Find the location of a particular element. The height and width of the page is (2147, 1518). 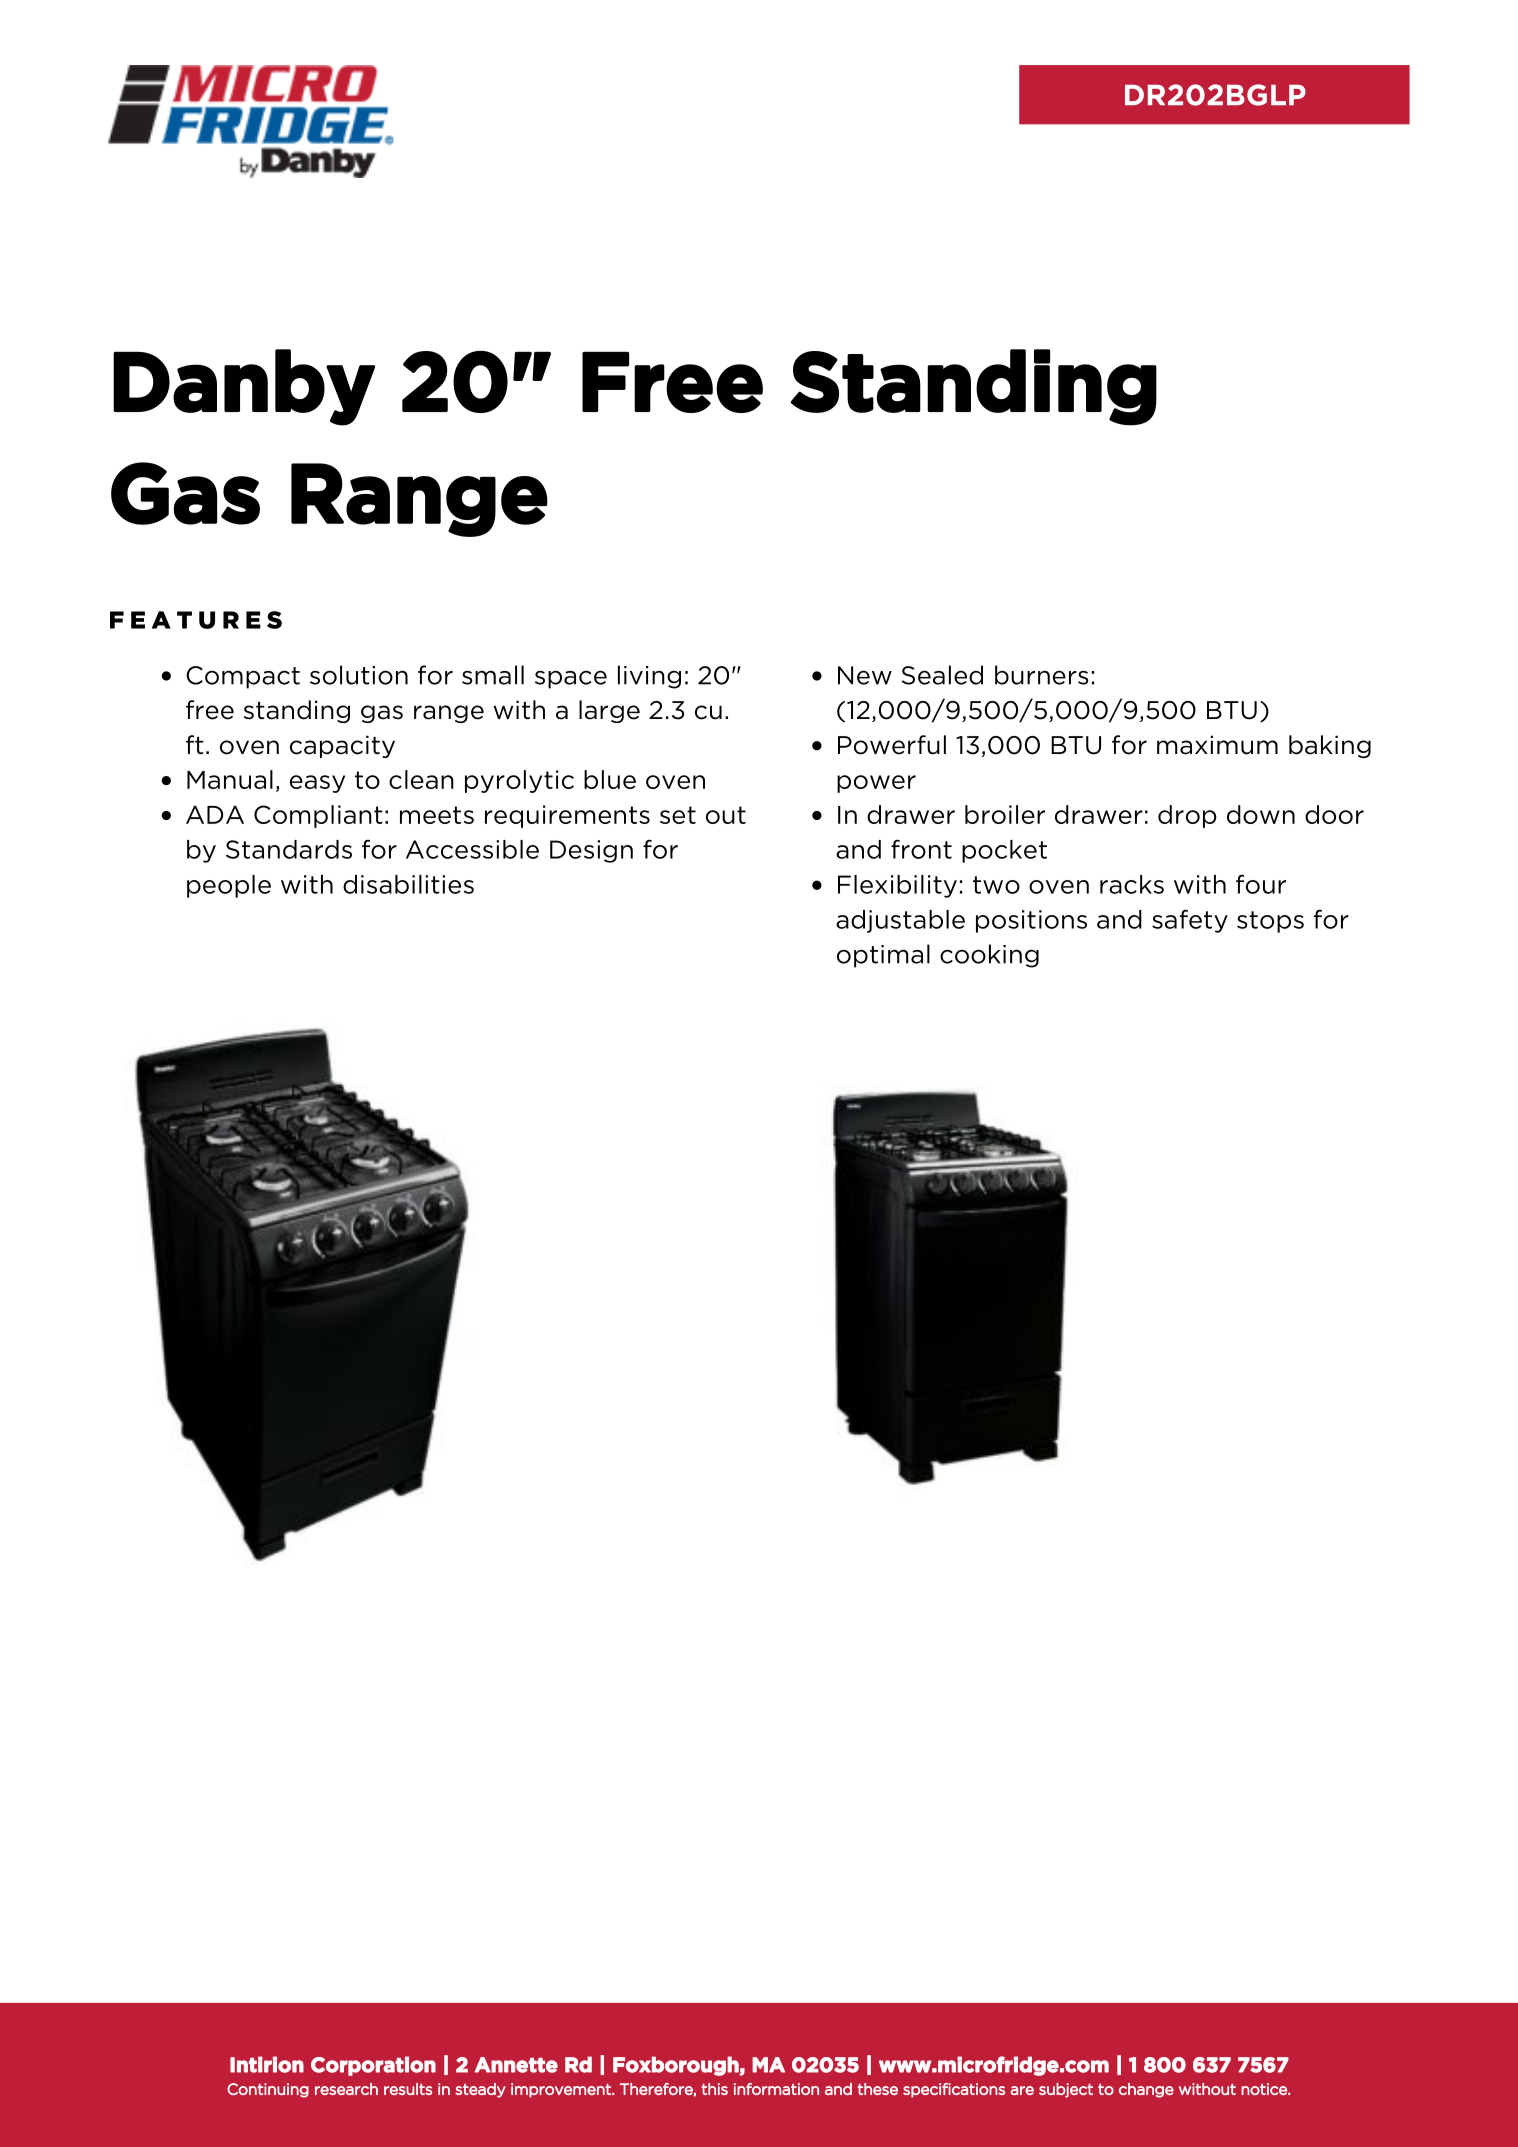

New is located at coordinates (865, 675).
